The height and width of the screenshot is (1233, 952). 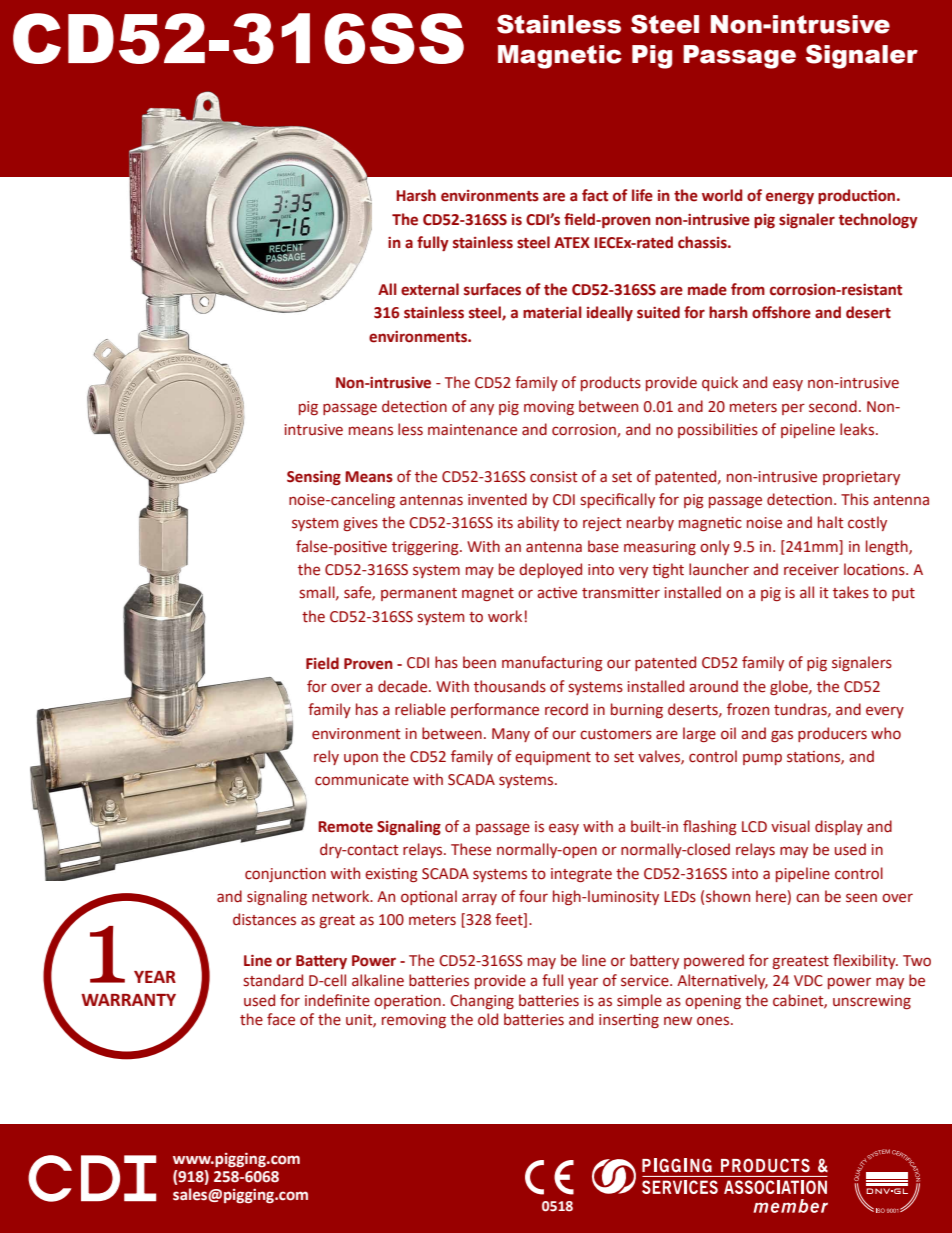 What do you see at coordinates (557, 593) in the screenshot?
I see `active` at bounding box center [557, 593].
